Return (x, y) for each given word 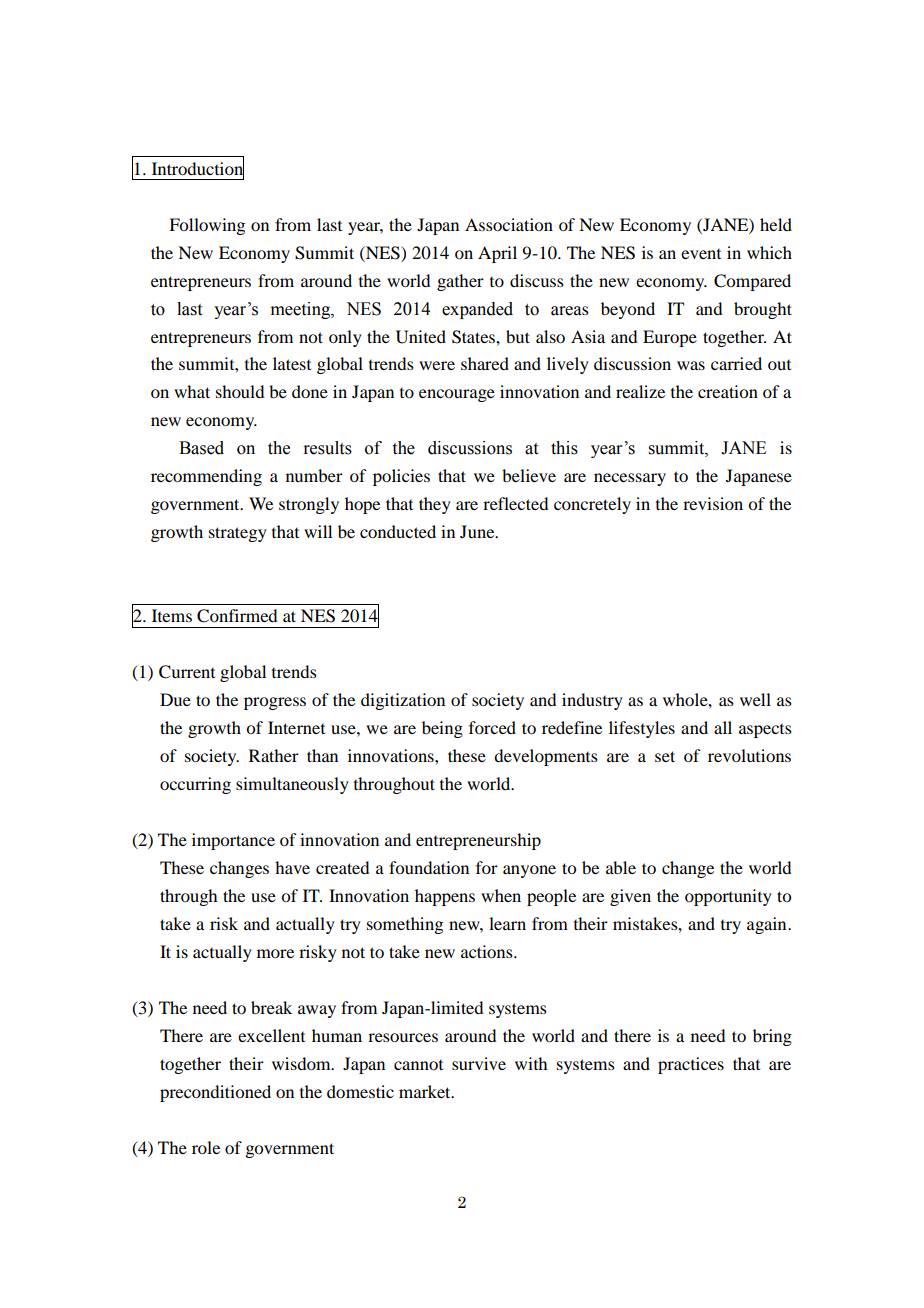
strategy (238, 534)
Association (509, 224)
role (206, 1147)
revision (713, 503)
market (426, 1091)
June (478, 531)
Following (207, 226)
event (701, 254)
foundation (429, 867)
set (665, 756)
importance (233, 841)
